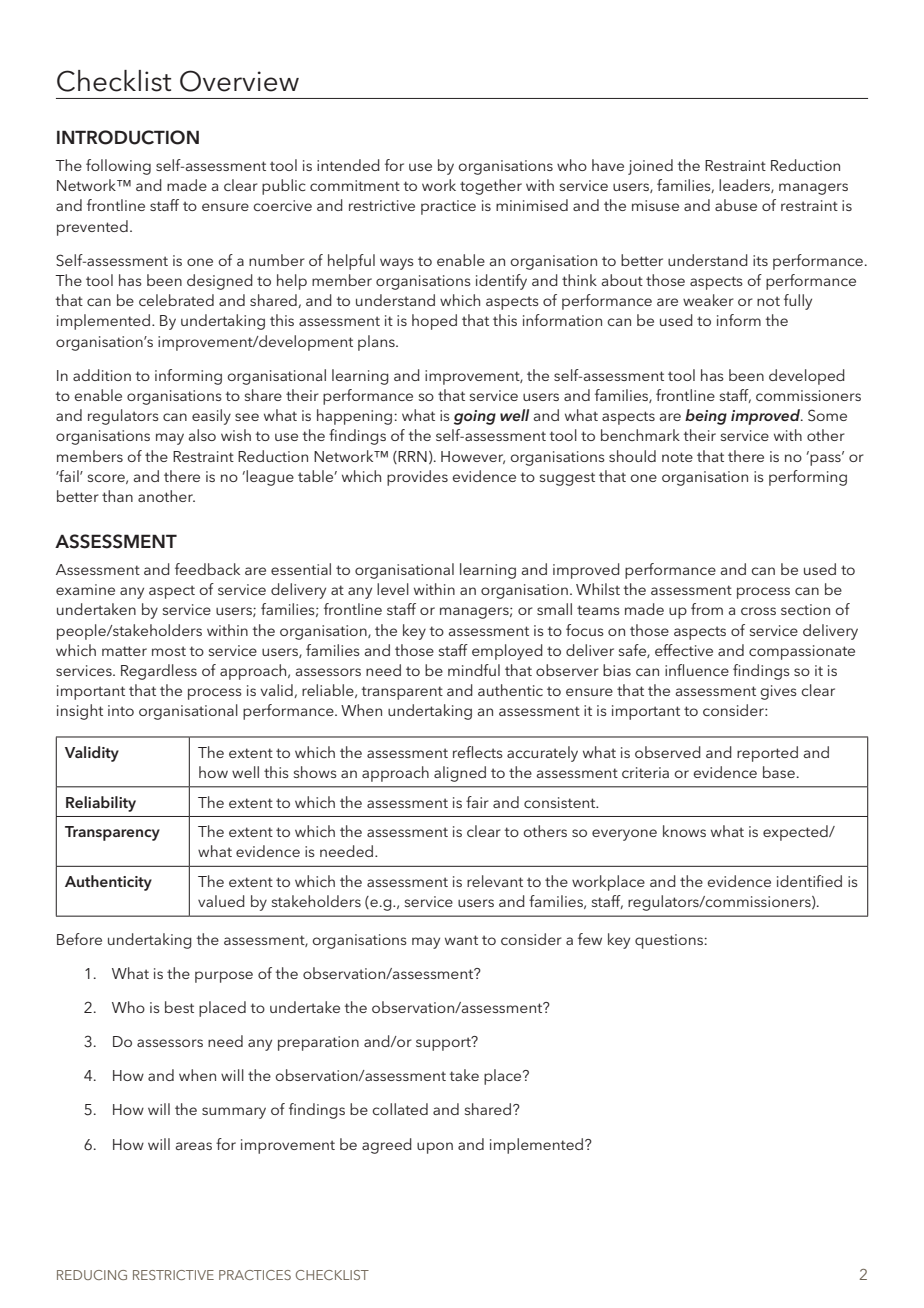 The width and height of the screenshot is (924, 1308). What do you see at coordinates (808, 478) in the screenshot?
I see `performing` at bounding box center [808, 478].
